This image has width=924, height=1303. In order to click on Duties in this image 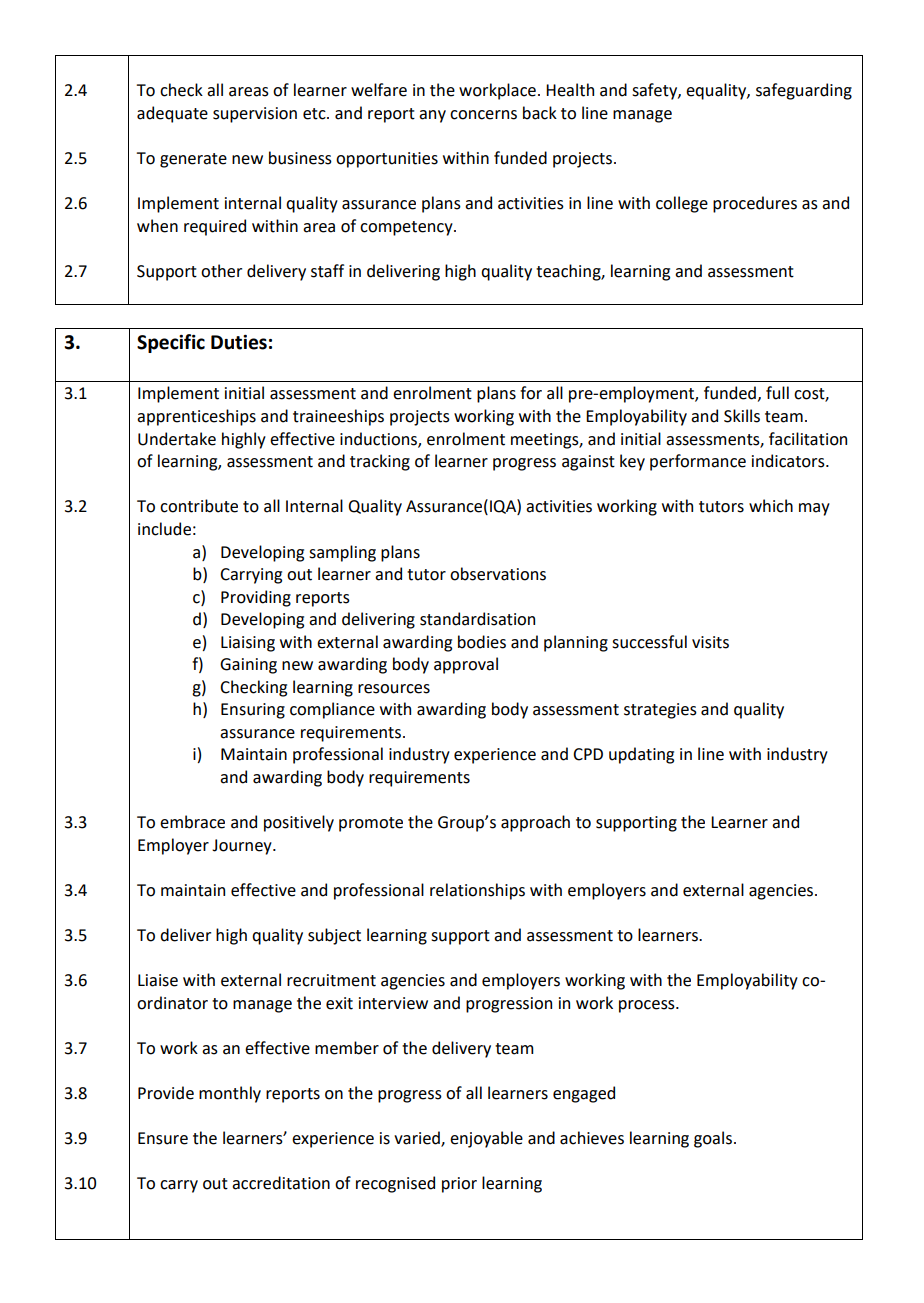, I will do `click(239, 342)`.
